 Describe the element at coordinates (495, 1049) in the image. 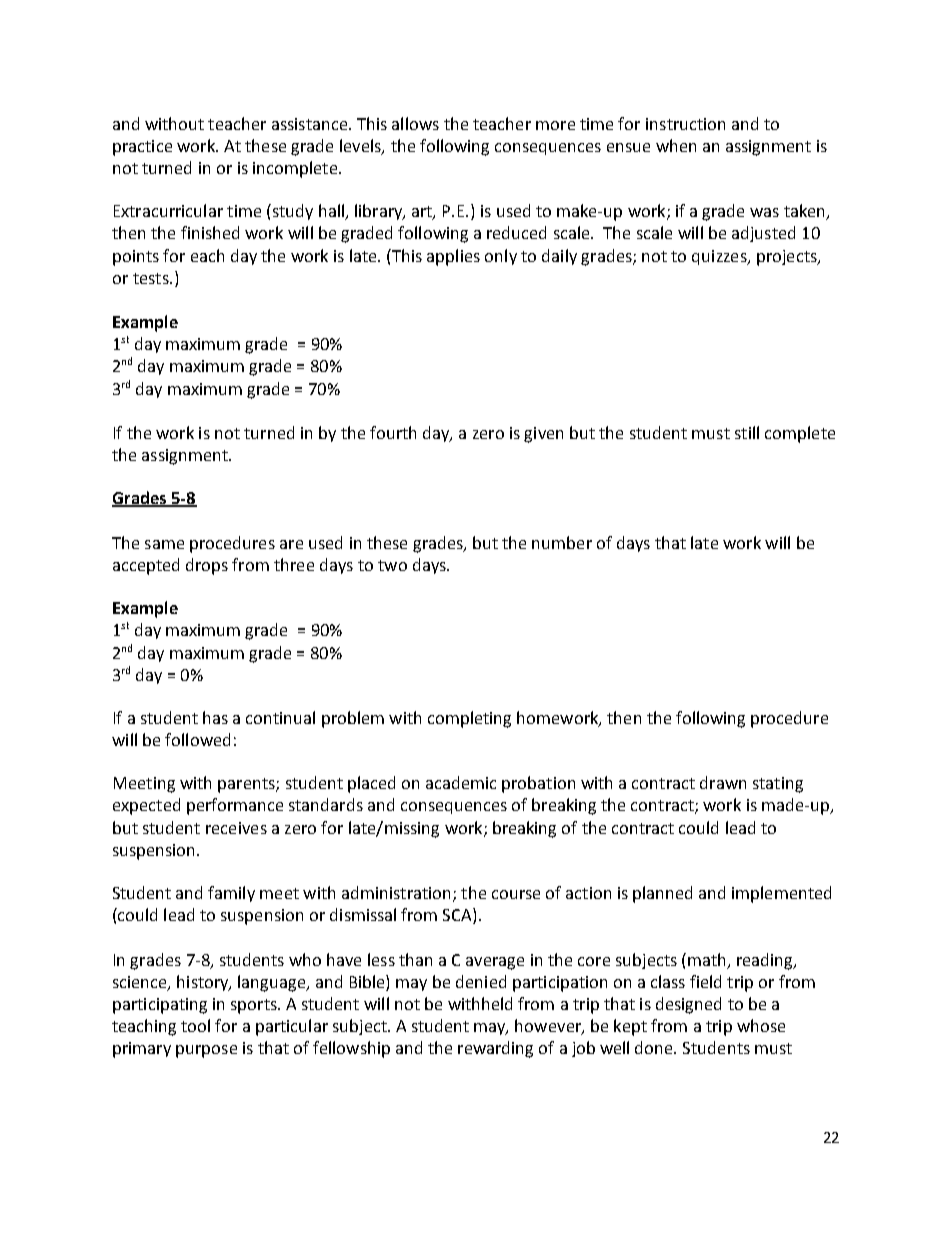

I see `rewarding` at that location.
